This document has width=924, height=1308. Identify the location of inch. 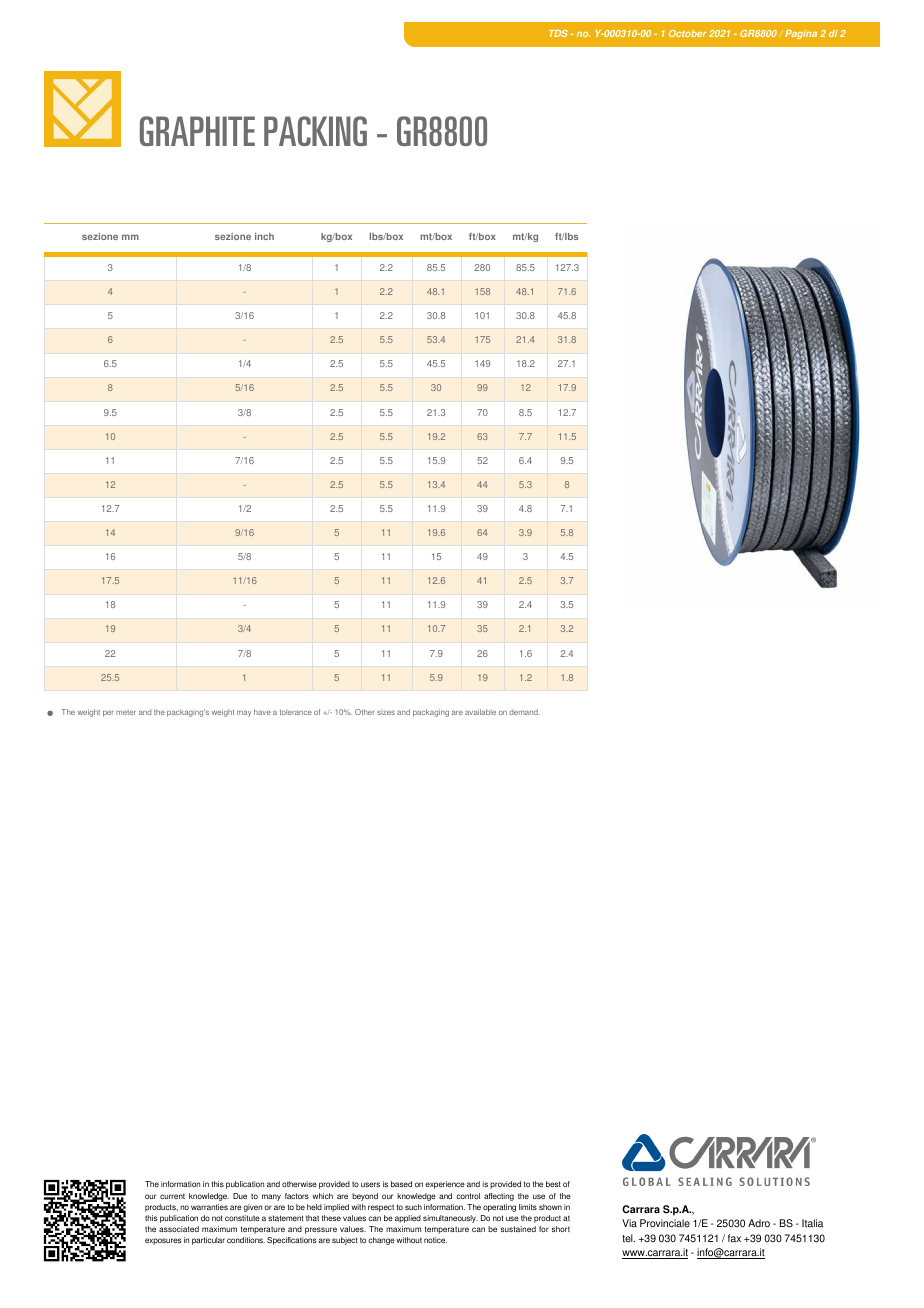
(264, 236).
